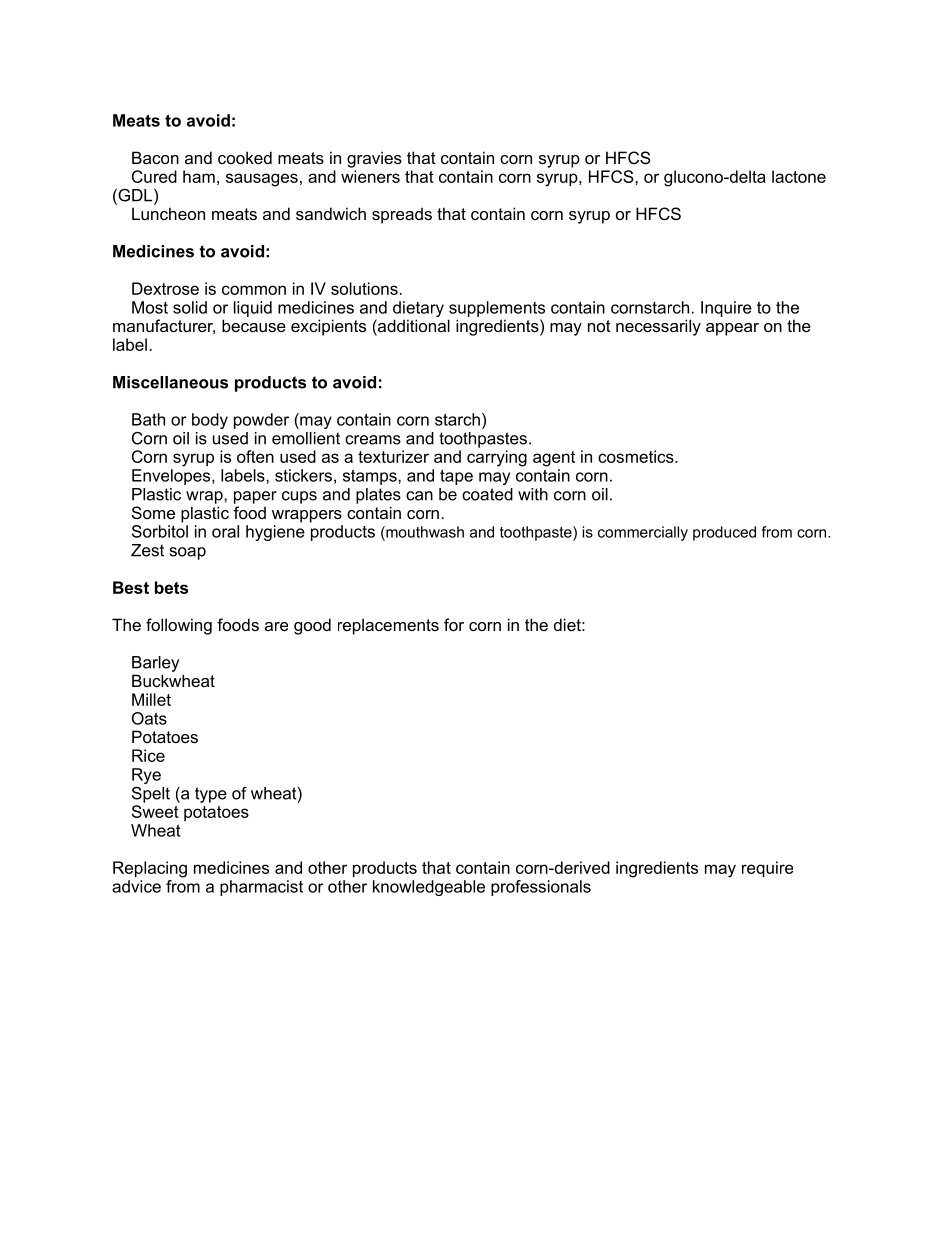  I want to click on knowledgeable, so click(429, 888).
